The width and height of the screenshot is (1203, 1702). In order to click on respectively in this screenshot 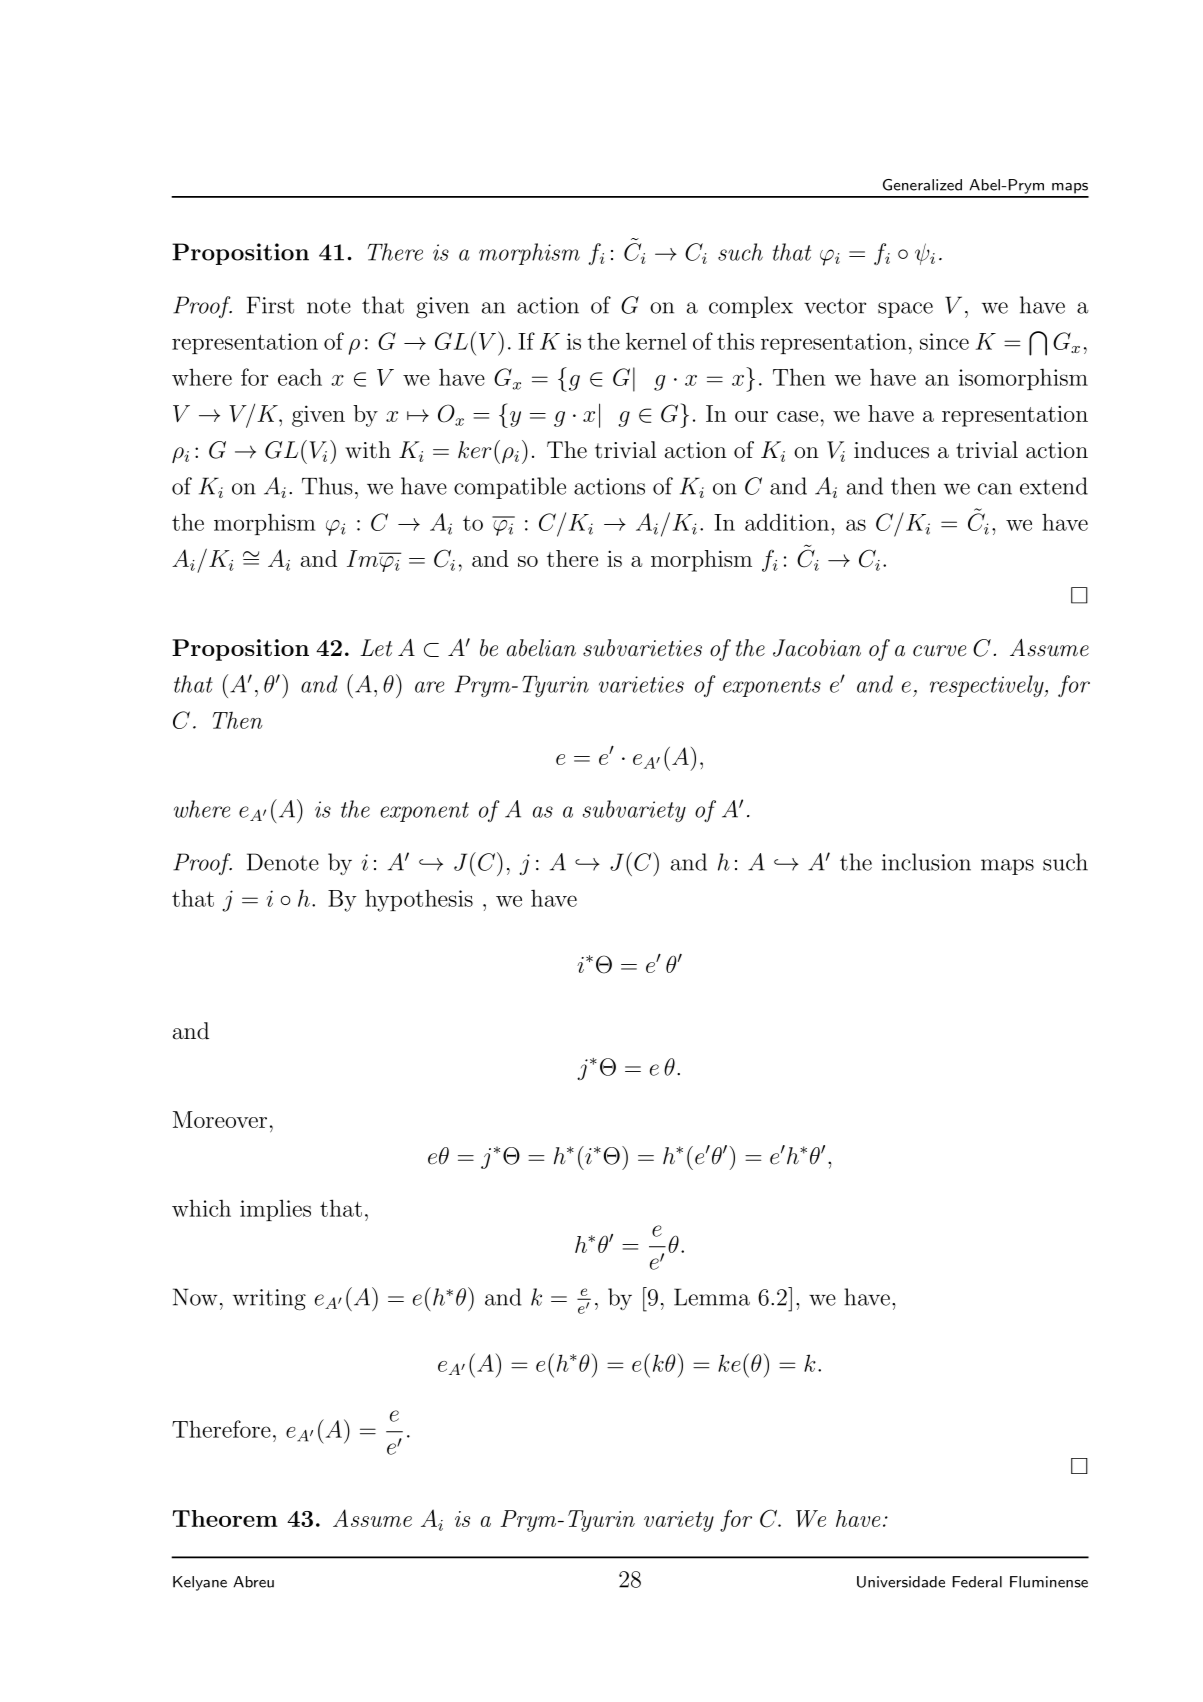, I will do `click(988, 686)`.
